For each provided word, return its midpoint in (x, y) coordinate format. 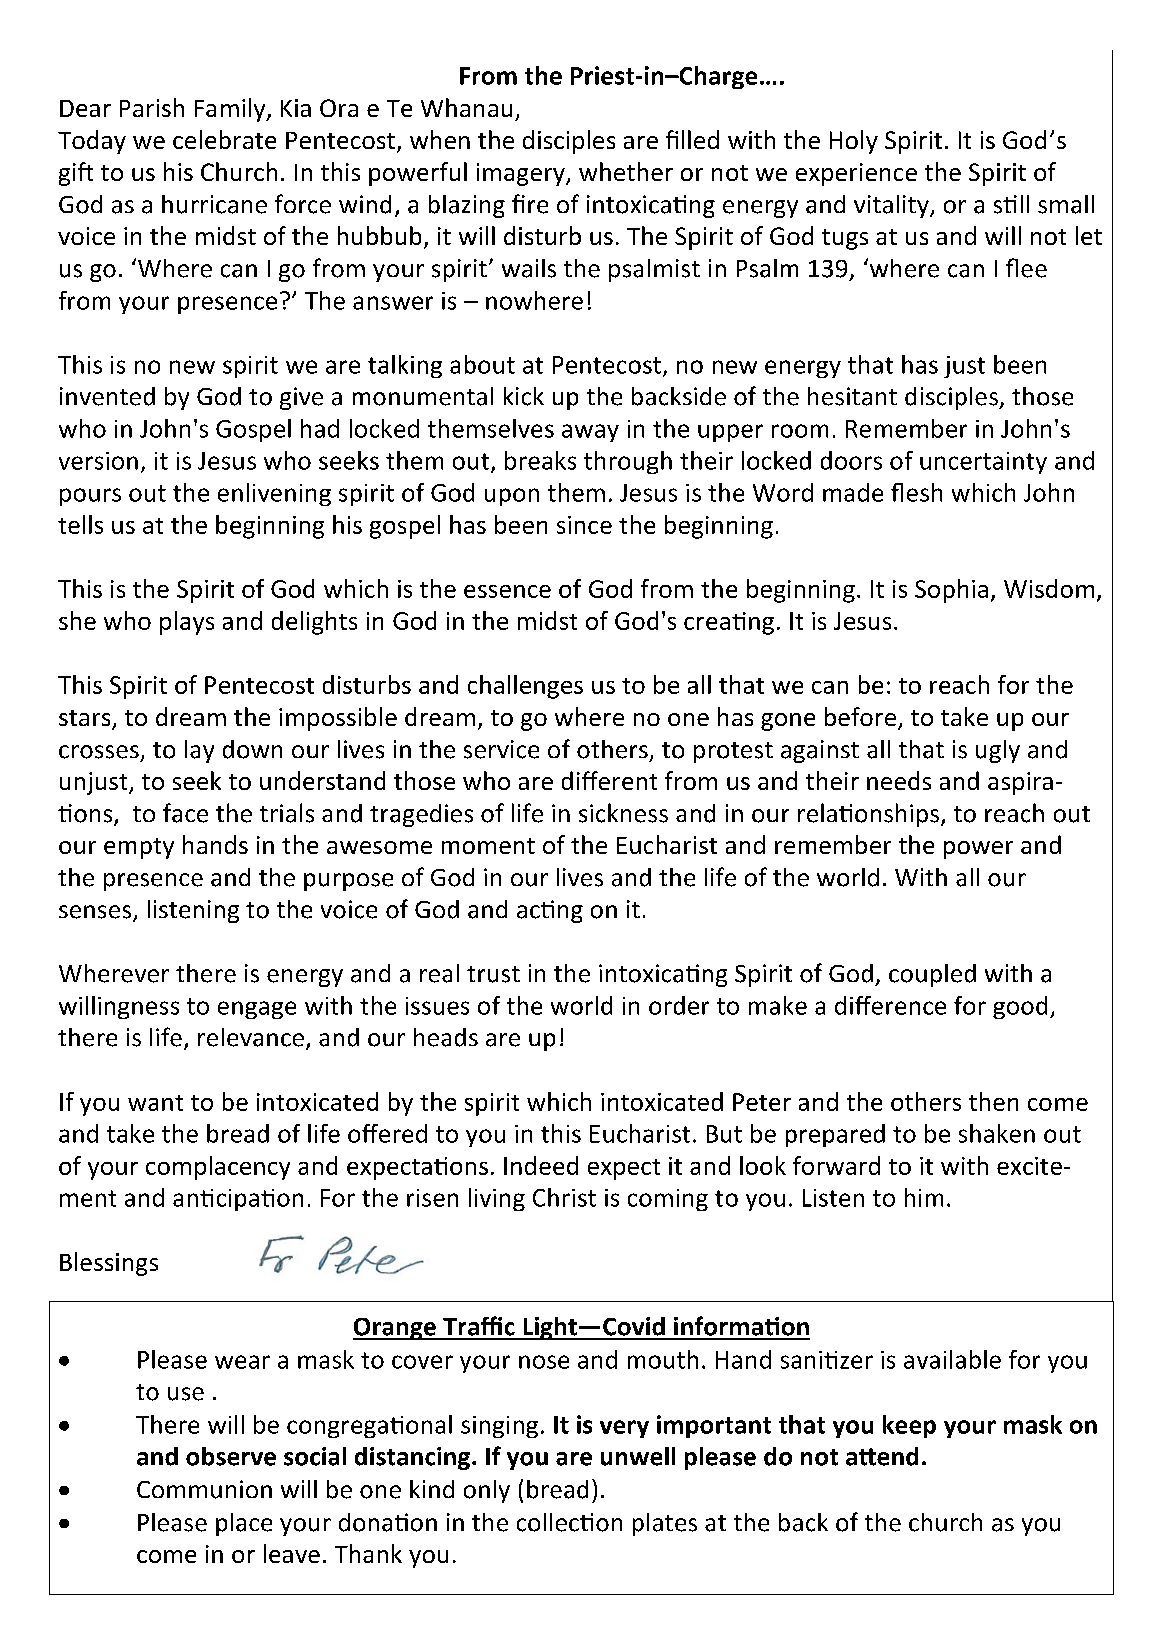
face (185, 813)
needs (899, 780)
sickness (623, 813)
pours (90, 497)
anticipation (238, 1200)
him (924, 1197)
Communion (204, 1489)
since (584, 525)
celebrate (224, 139)
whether (626, 171)
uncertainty (983, 463)
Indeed (541, 1165)
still (1011, 204)
